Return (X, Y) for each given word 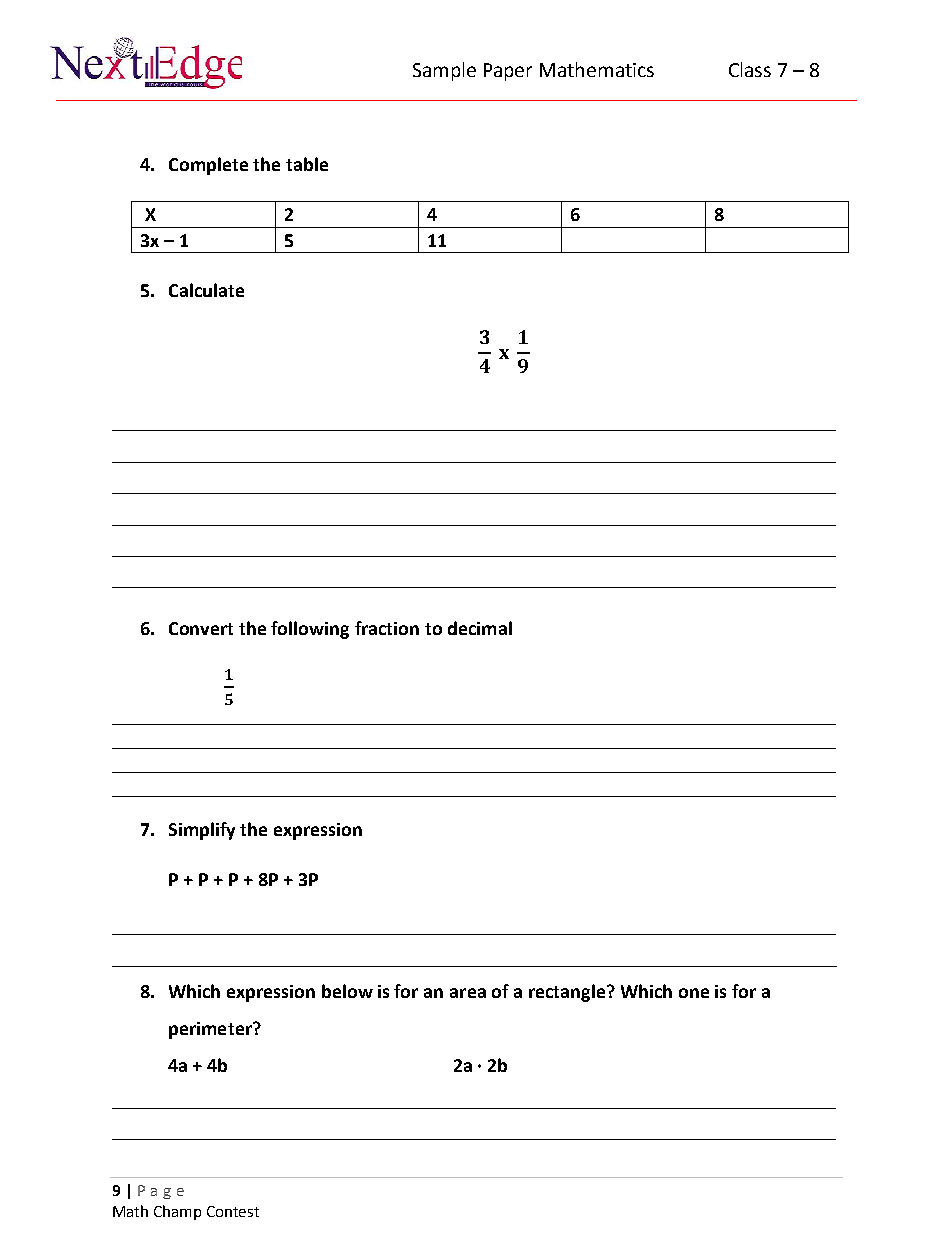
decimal (480, 628)
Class (750, 69)
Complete (208, 166)
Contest (233, 1211)
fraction (387, 628)
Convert (201, 628)
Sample (444, 71)
